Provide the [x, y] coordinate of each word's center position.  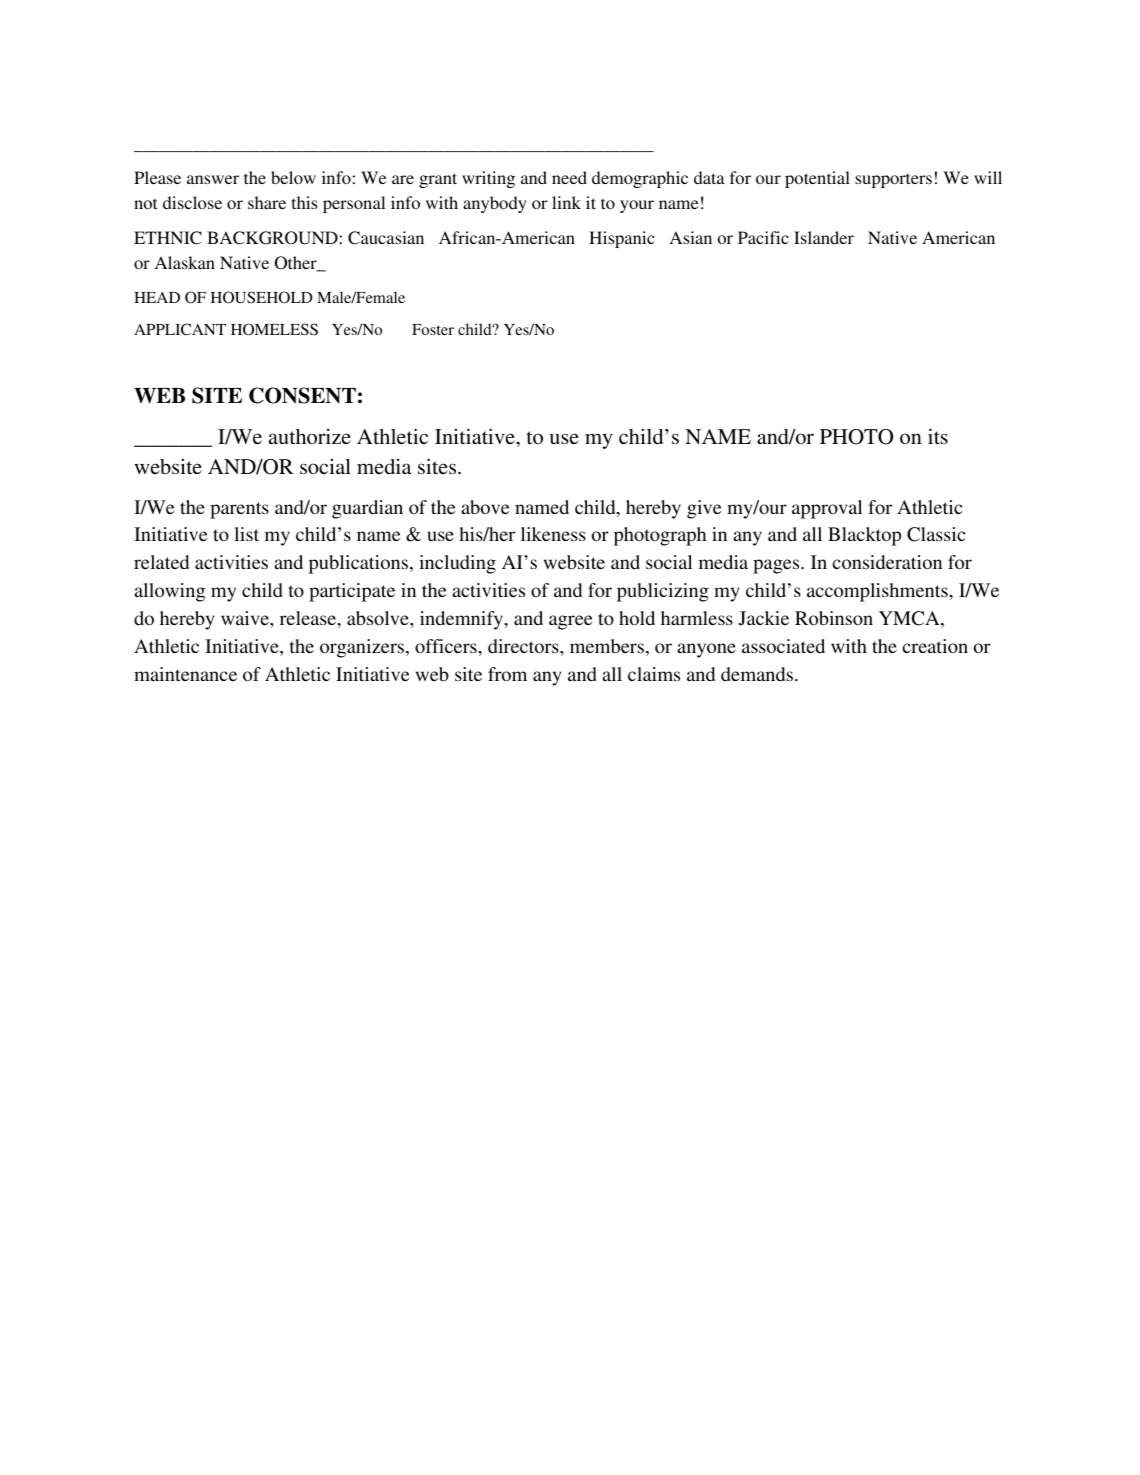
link [566, 202]
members [607, 646]
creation [935, 646]
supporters [893, 180]
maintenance [185, 674]
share [267, 202]
